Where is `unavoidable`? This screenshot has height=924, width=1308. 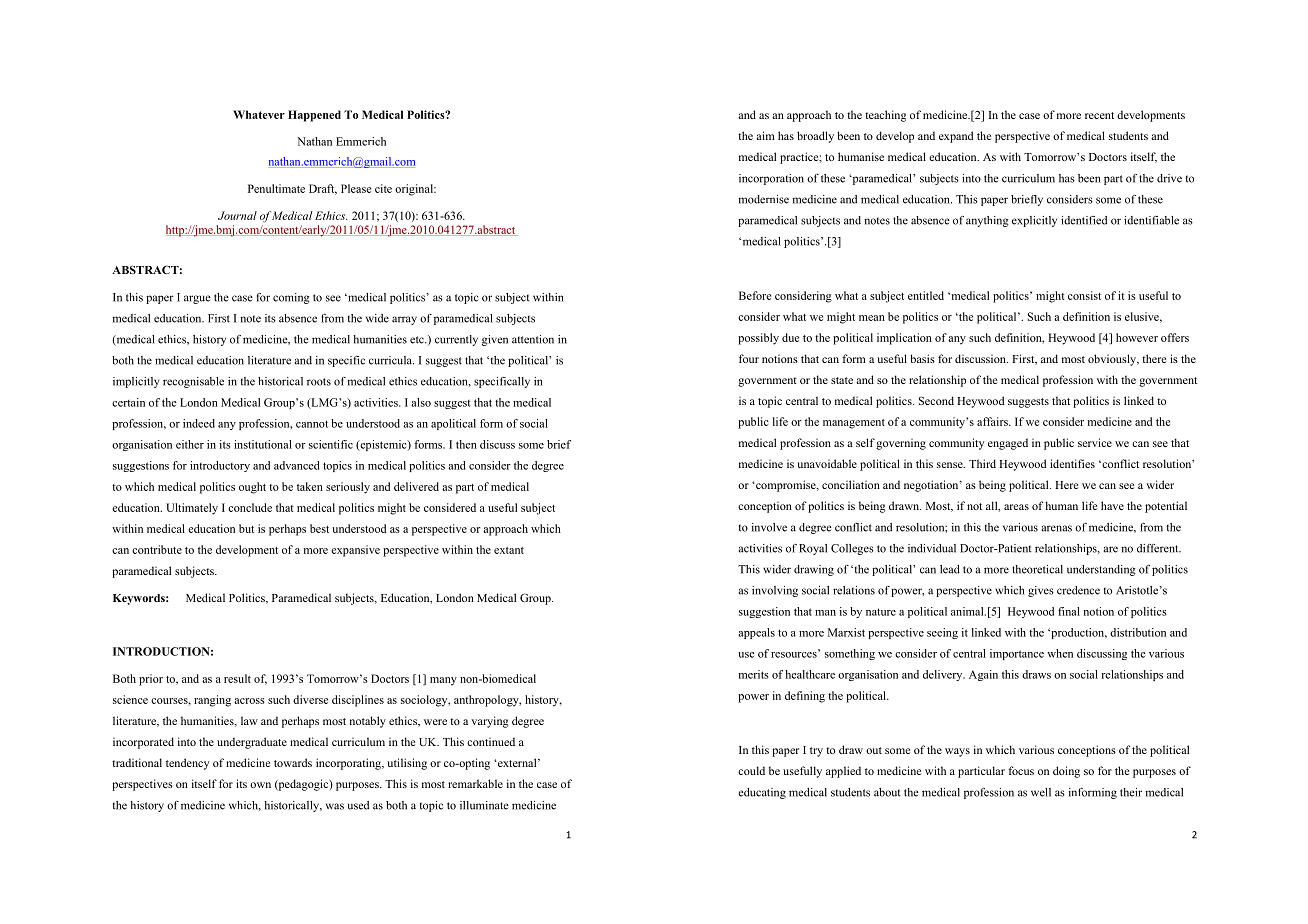
unavoidable is located at coordinates (827, 463).
